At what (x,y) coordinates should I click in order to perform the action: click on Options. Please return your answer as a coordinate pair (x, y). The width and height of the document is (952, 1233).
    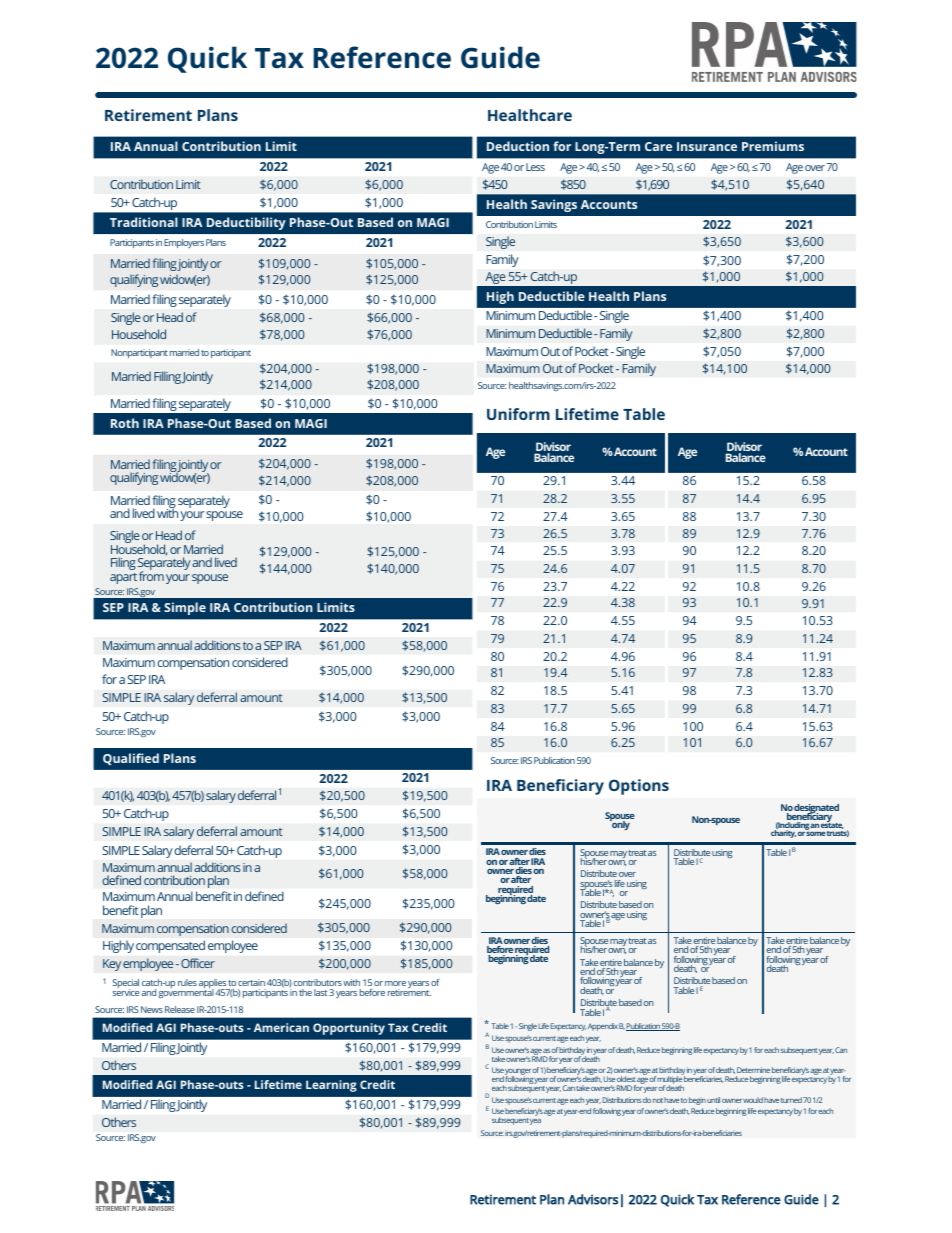
    Looking at the image, I should click on (639, 787).
